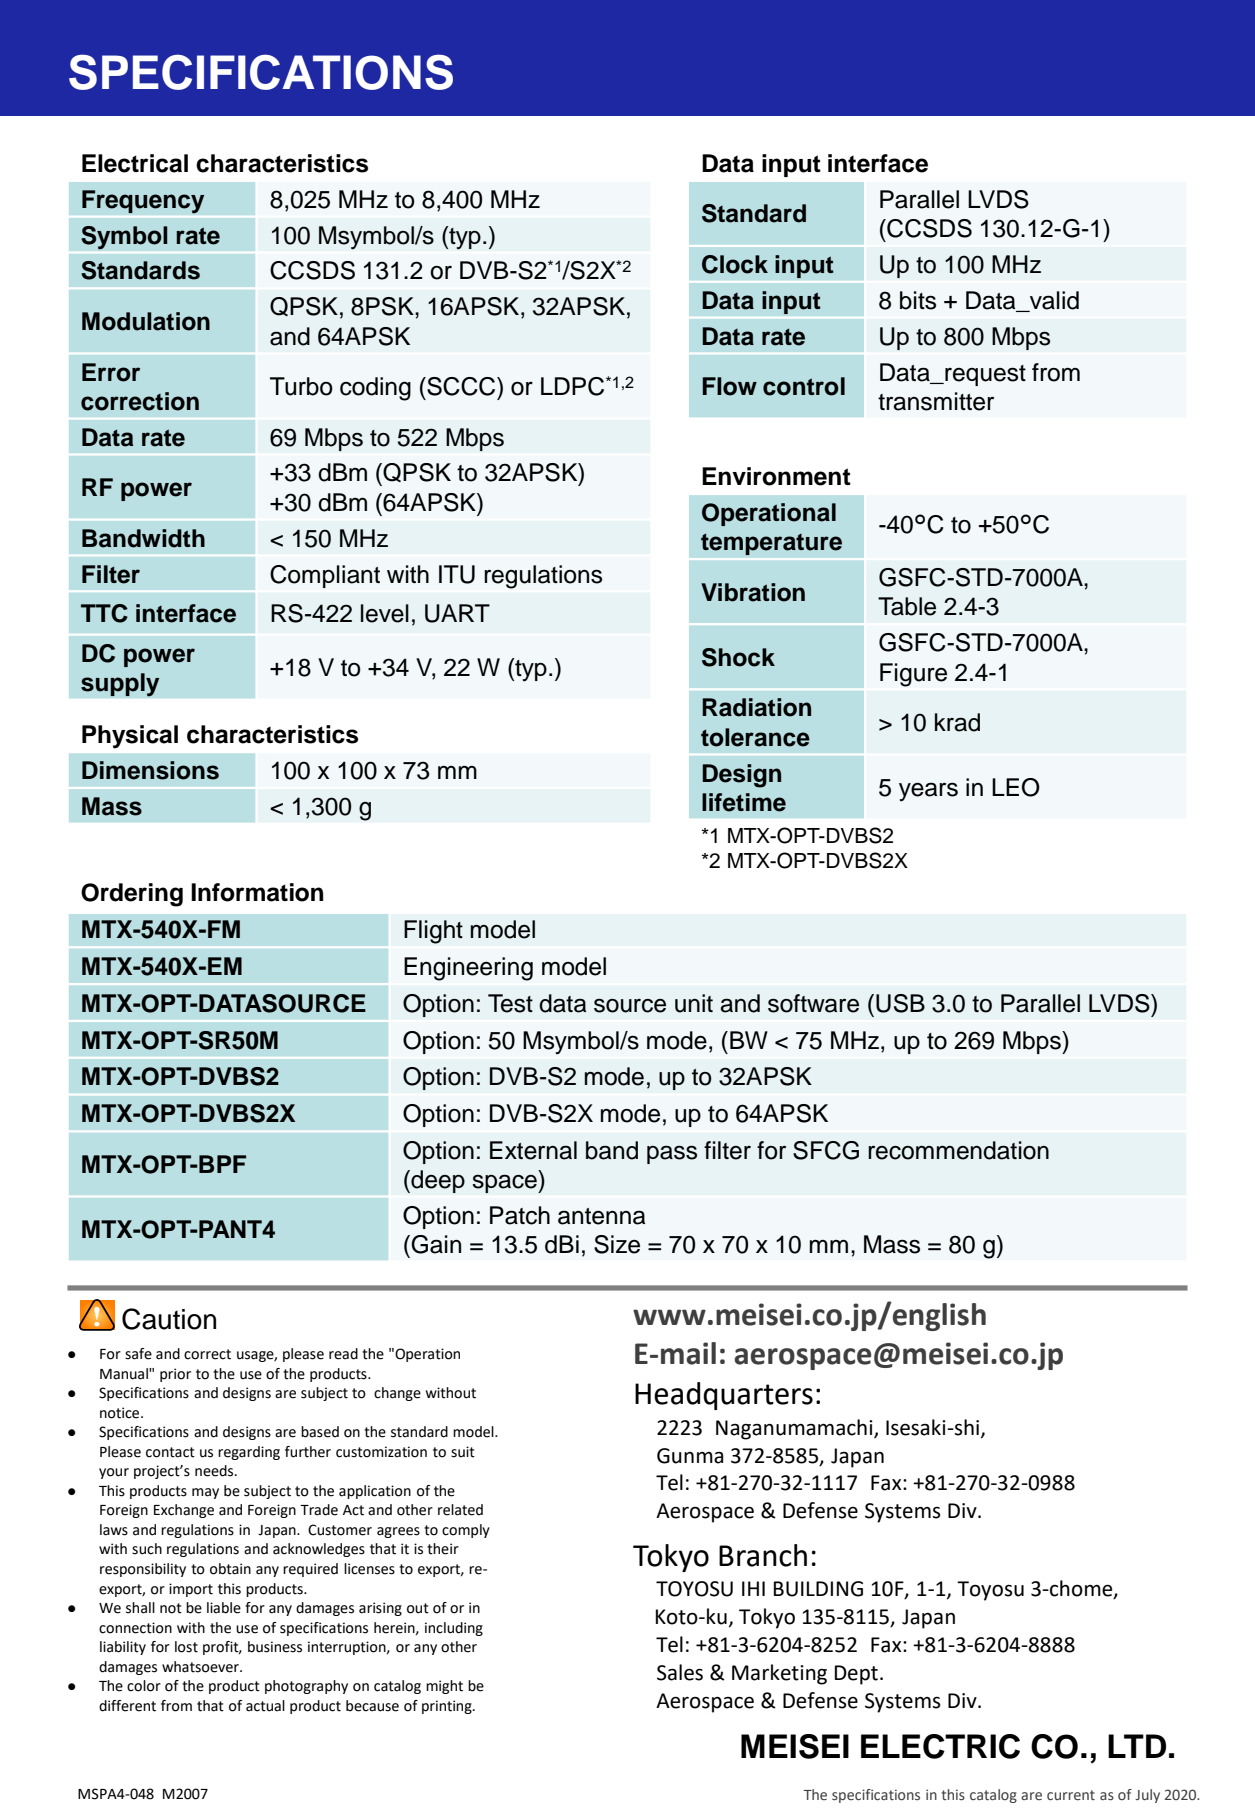  Describe the element at coordinates (143, 202) in the screenshot. I see `Frequency` at that location.
